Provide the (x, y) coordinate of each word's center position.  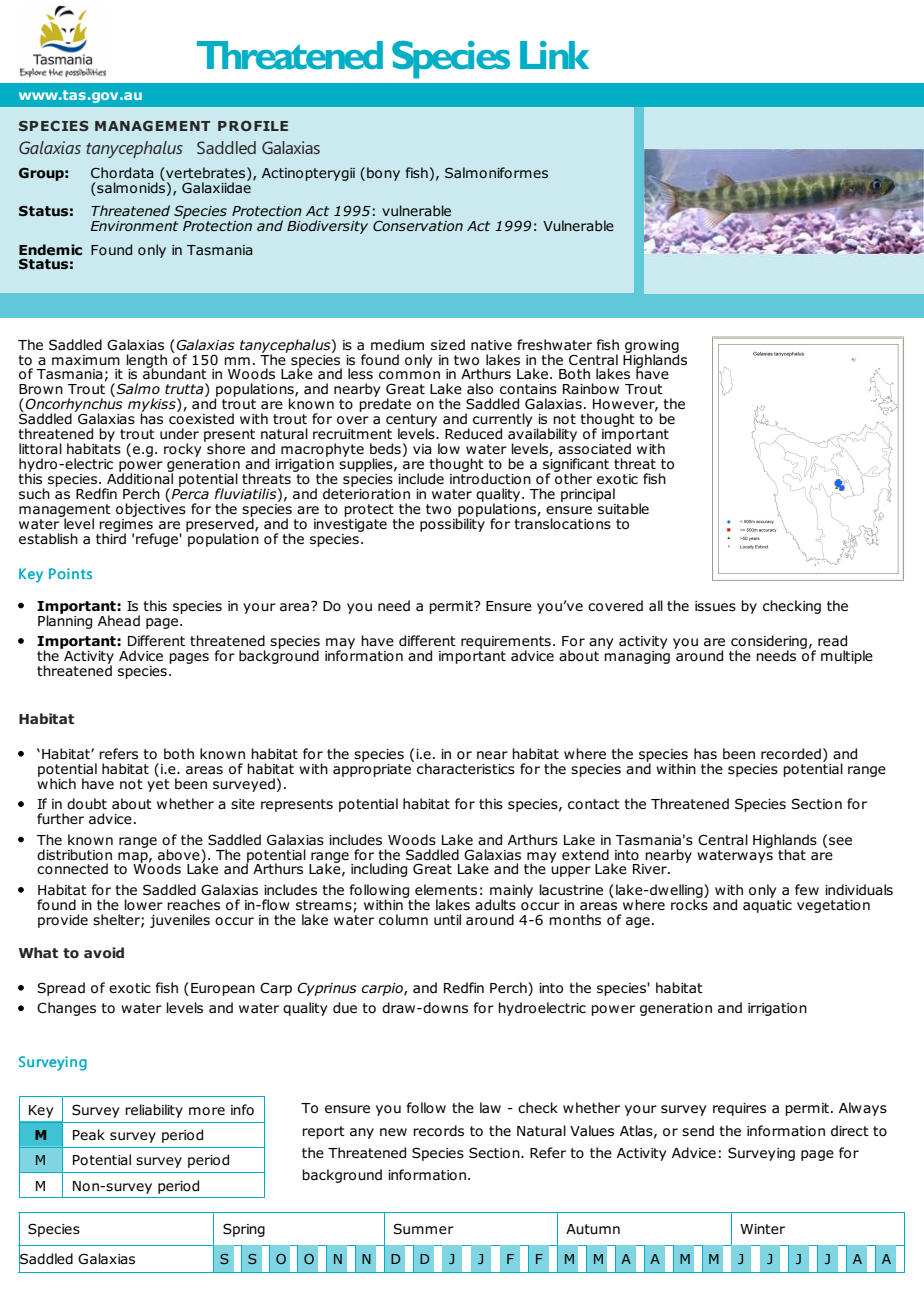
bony (383, 174)
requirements (506, 643)
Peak (89, 1135)
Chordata (122, 172)
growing (652, 347)
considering (769, 643)
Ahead (119, 620)
